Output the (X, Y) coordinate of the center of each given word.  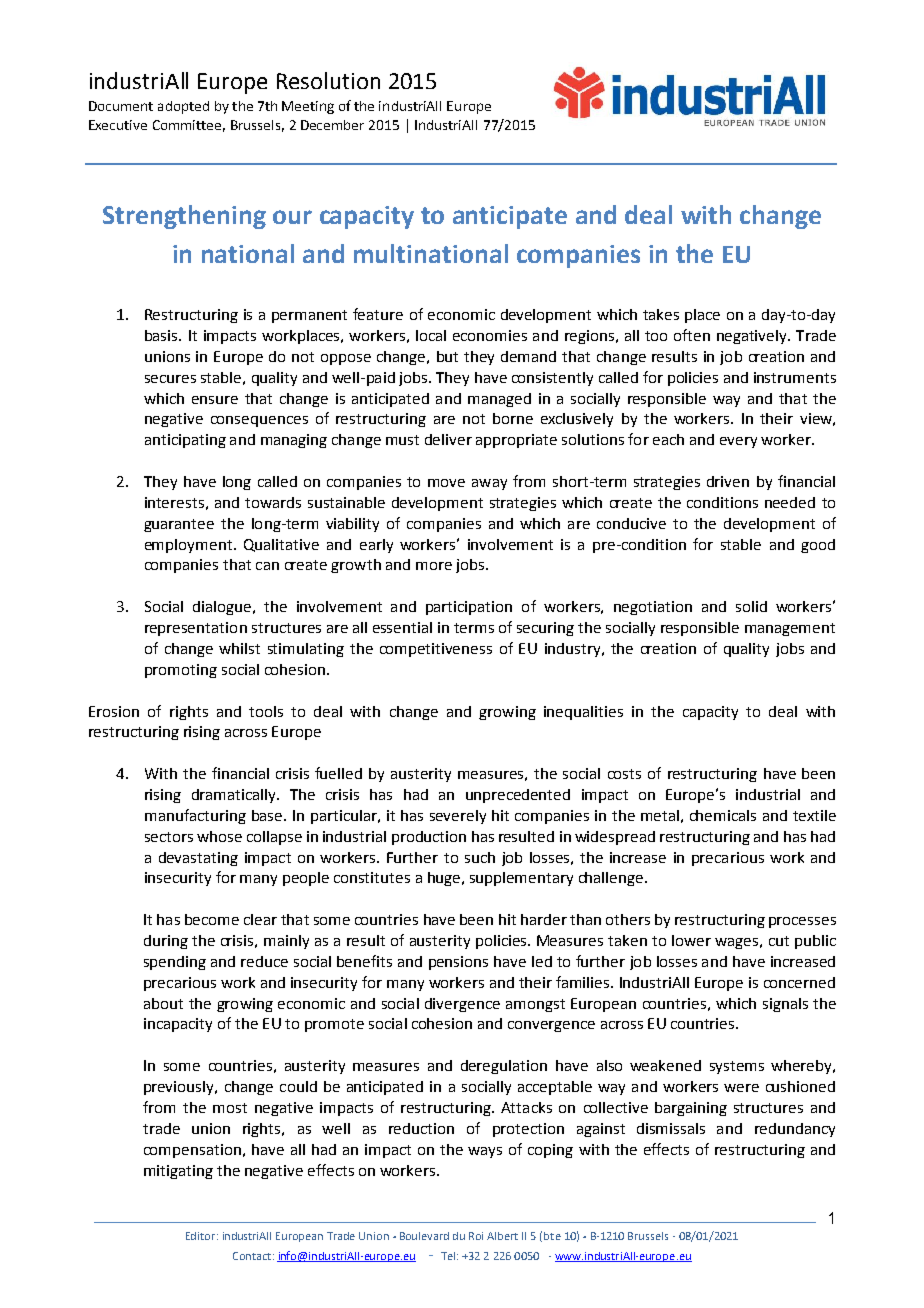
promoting (181, 671)
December (332, 125)
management (790, 629)
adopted (183, 107)
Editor (202, 1236)
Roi (476, 1236)
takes (661, 314)
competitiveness (436, 650)
